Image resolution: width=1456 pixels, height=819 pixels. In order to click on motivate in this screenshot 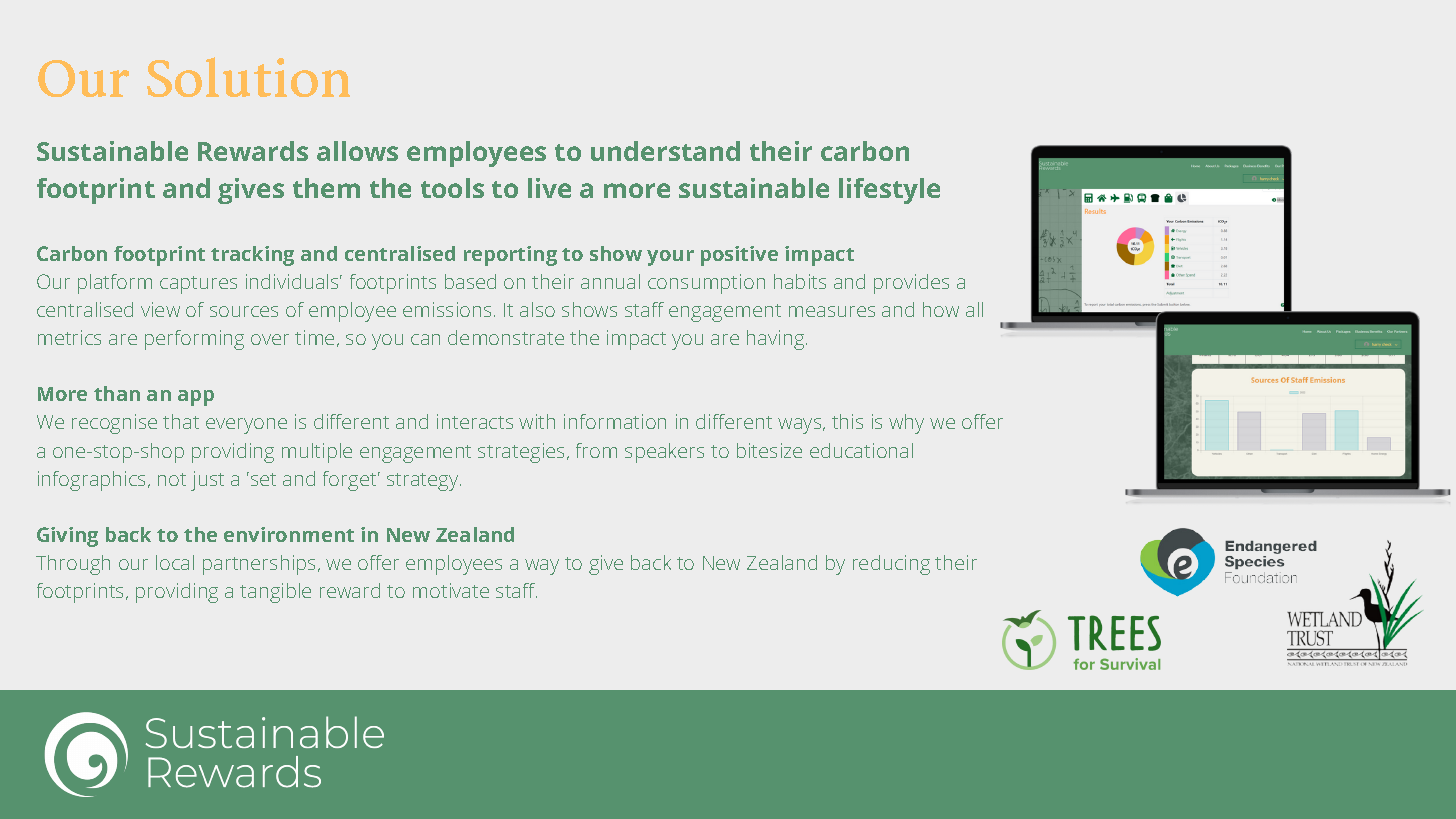, I will do `click(451, 590)`.
